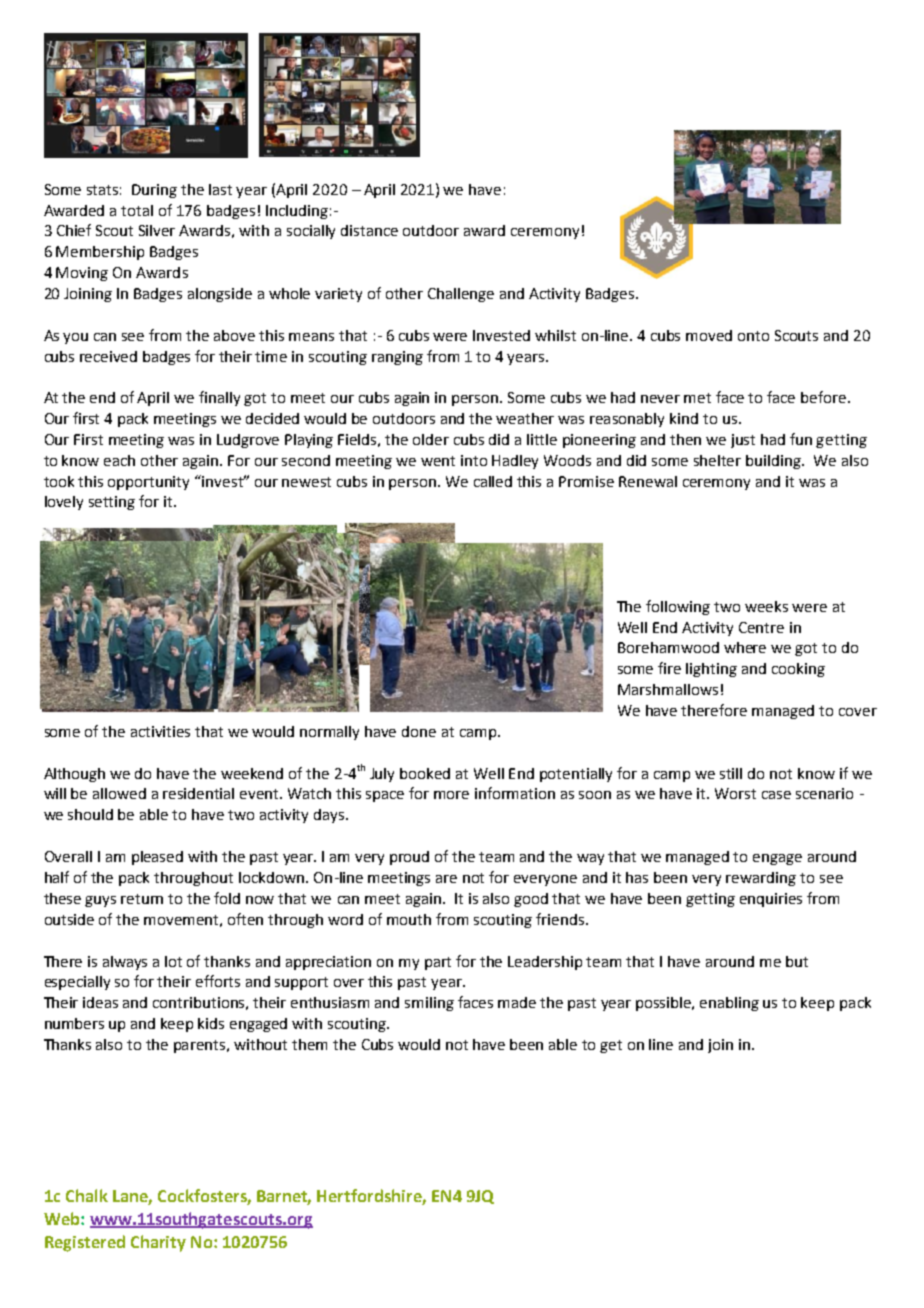  Describe the element at coordinates (709, 335) in the screenshot. I see `moved` at that location.
